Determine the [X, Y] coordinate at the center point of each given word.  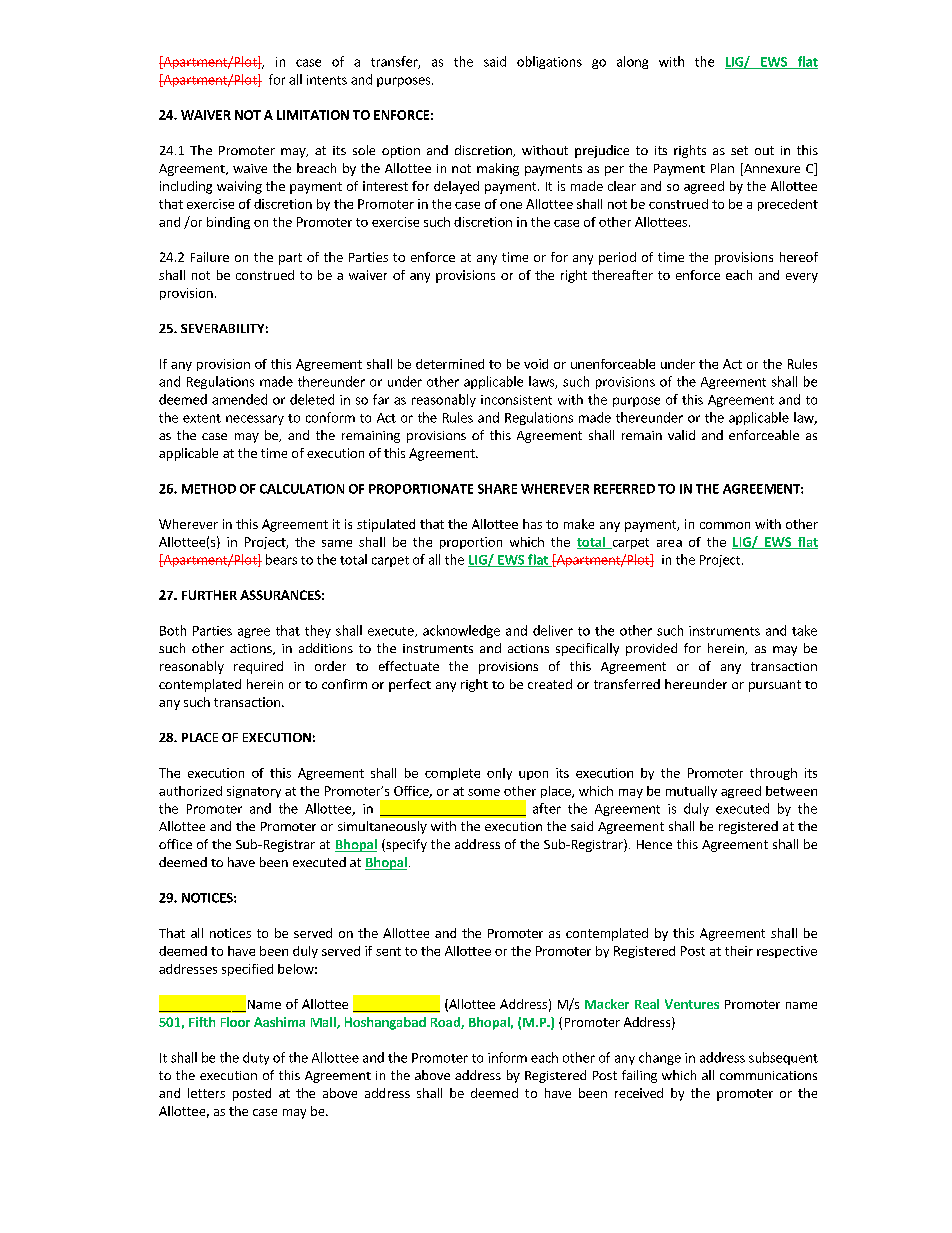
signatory [254, 792]
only [499, 774]
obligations [549, 62]
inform [507, 1057]
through [773, 774]
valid [681, 435]
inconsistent [516, 400]
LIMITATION [313, 115]
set [739, 150]
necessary [255, 420]
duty [256, 1058]
